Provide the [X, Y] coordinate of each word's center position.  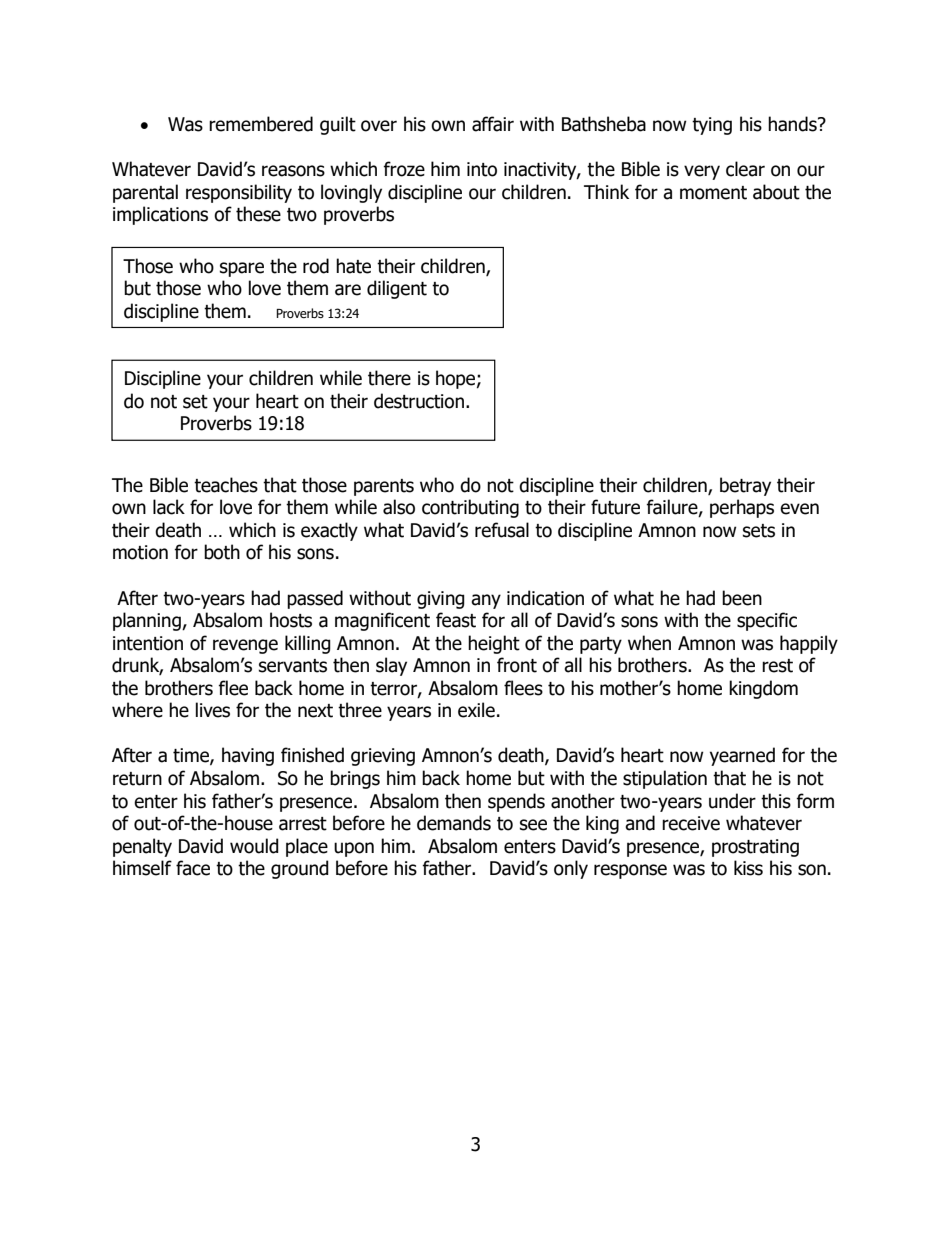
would [254, 846]
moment [713, 193]
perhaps [742, 508]
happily [809, 644]
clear [745, 169]
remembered [261, 124]
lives [213, 710]
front [517, 665]
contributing [470, 508]
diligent [397, 289]
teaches [226, 485]
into [482, 169]
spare [242, 269]
